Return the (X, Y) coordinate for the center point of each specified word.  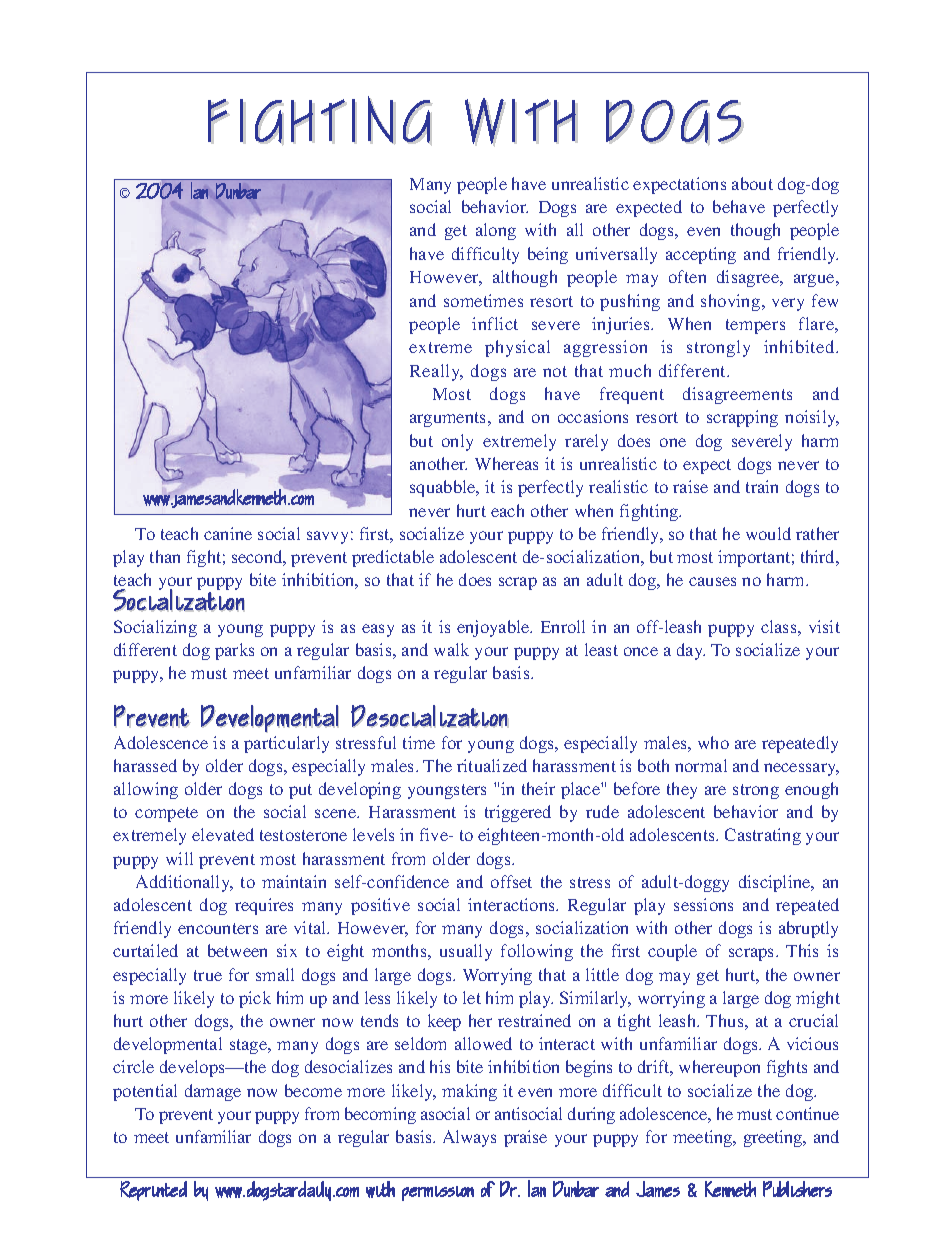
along (496, 231)
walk (451, 649)
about (752, 183)
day (691, 651)
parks (234, 651)
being (548, 255)
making (469, 1092)
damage (213, 1092)
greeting (774, 1138)
